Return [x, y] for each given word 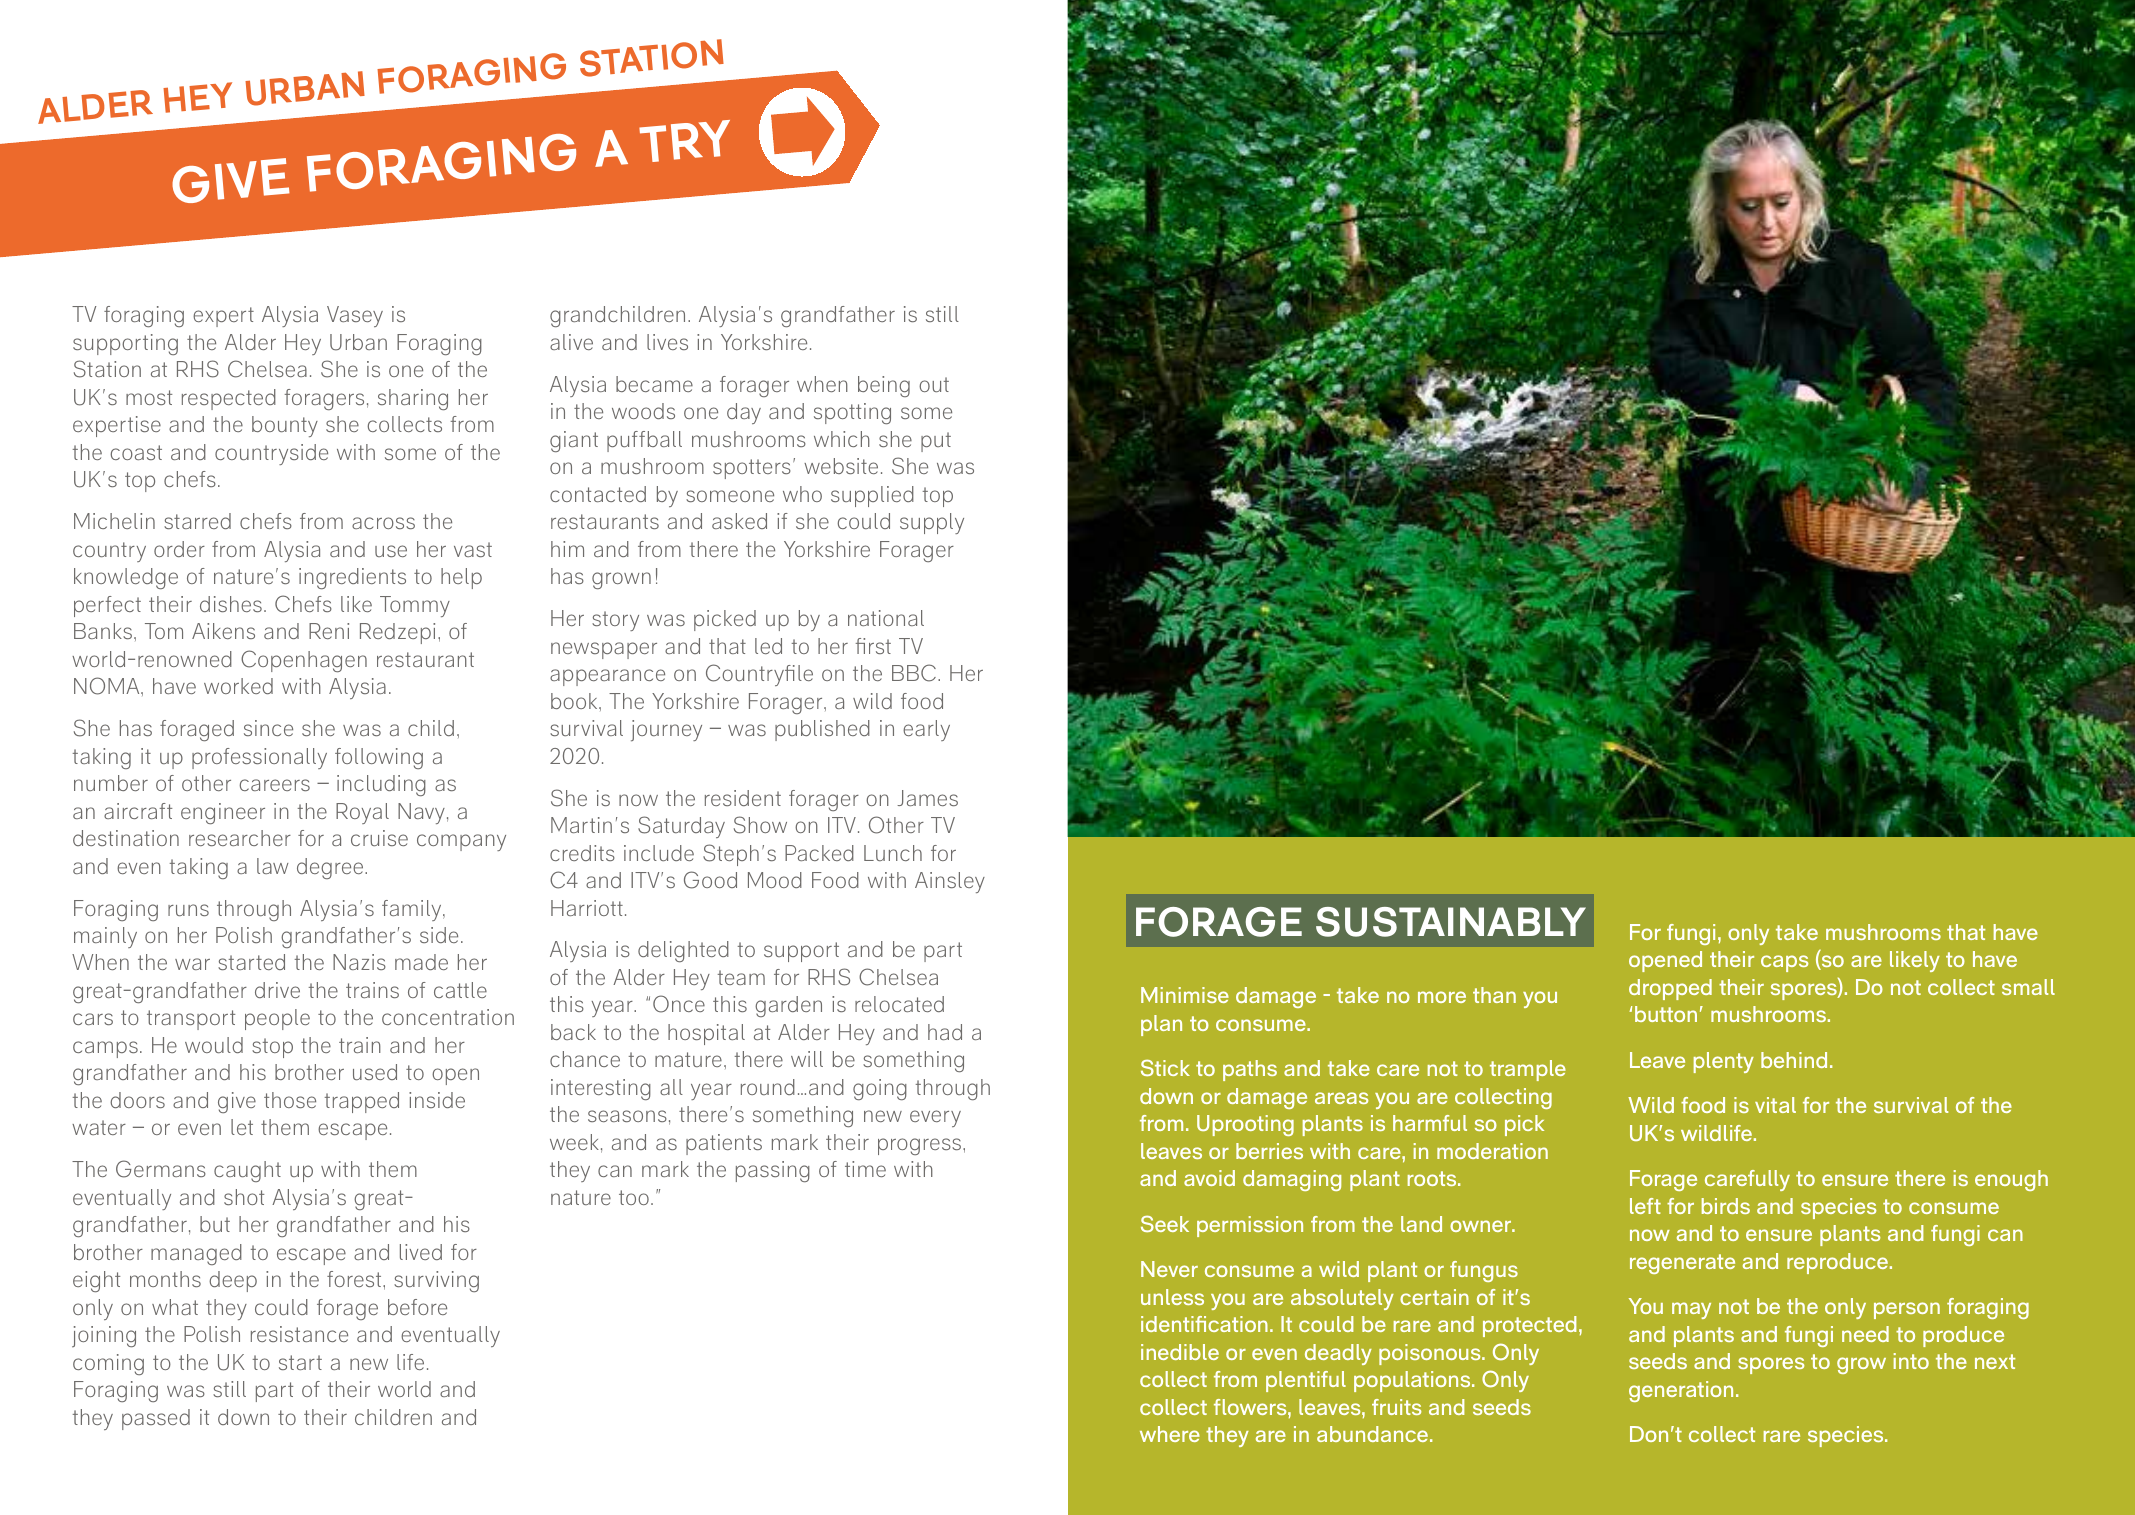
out [934, 384]
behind [1794, 1060]
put [936, 442]
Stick [1165, 1067]
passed [156, 1419]
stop [272, 1048]
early [926, 730]
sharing [413, 399]
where [1170, 1434]
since [268, 728]
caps [1784, 963]
